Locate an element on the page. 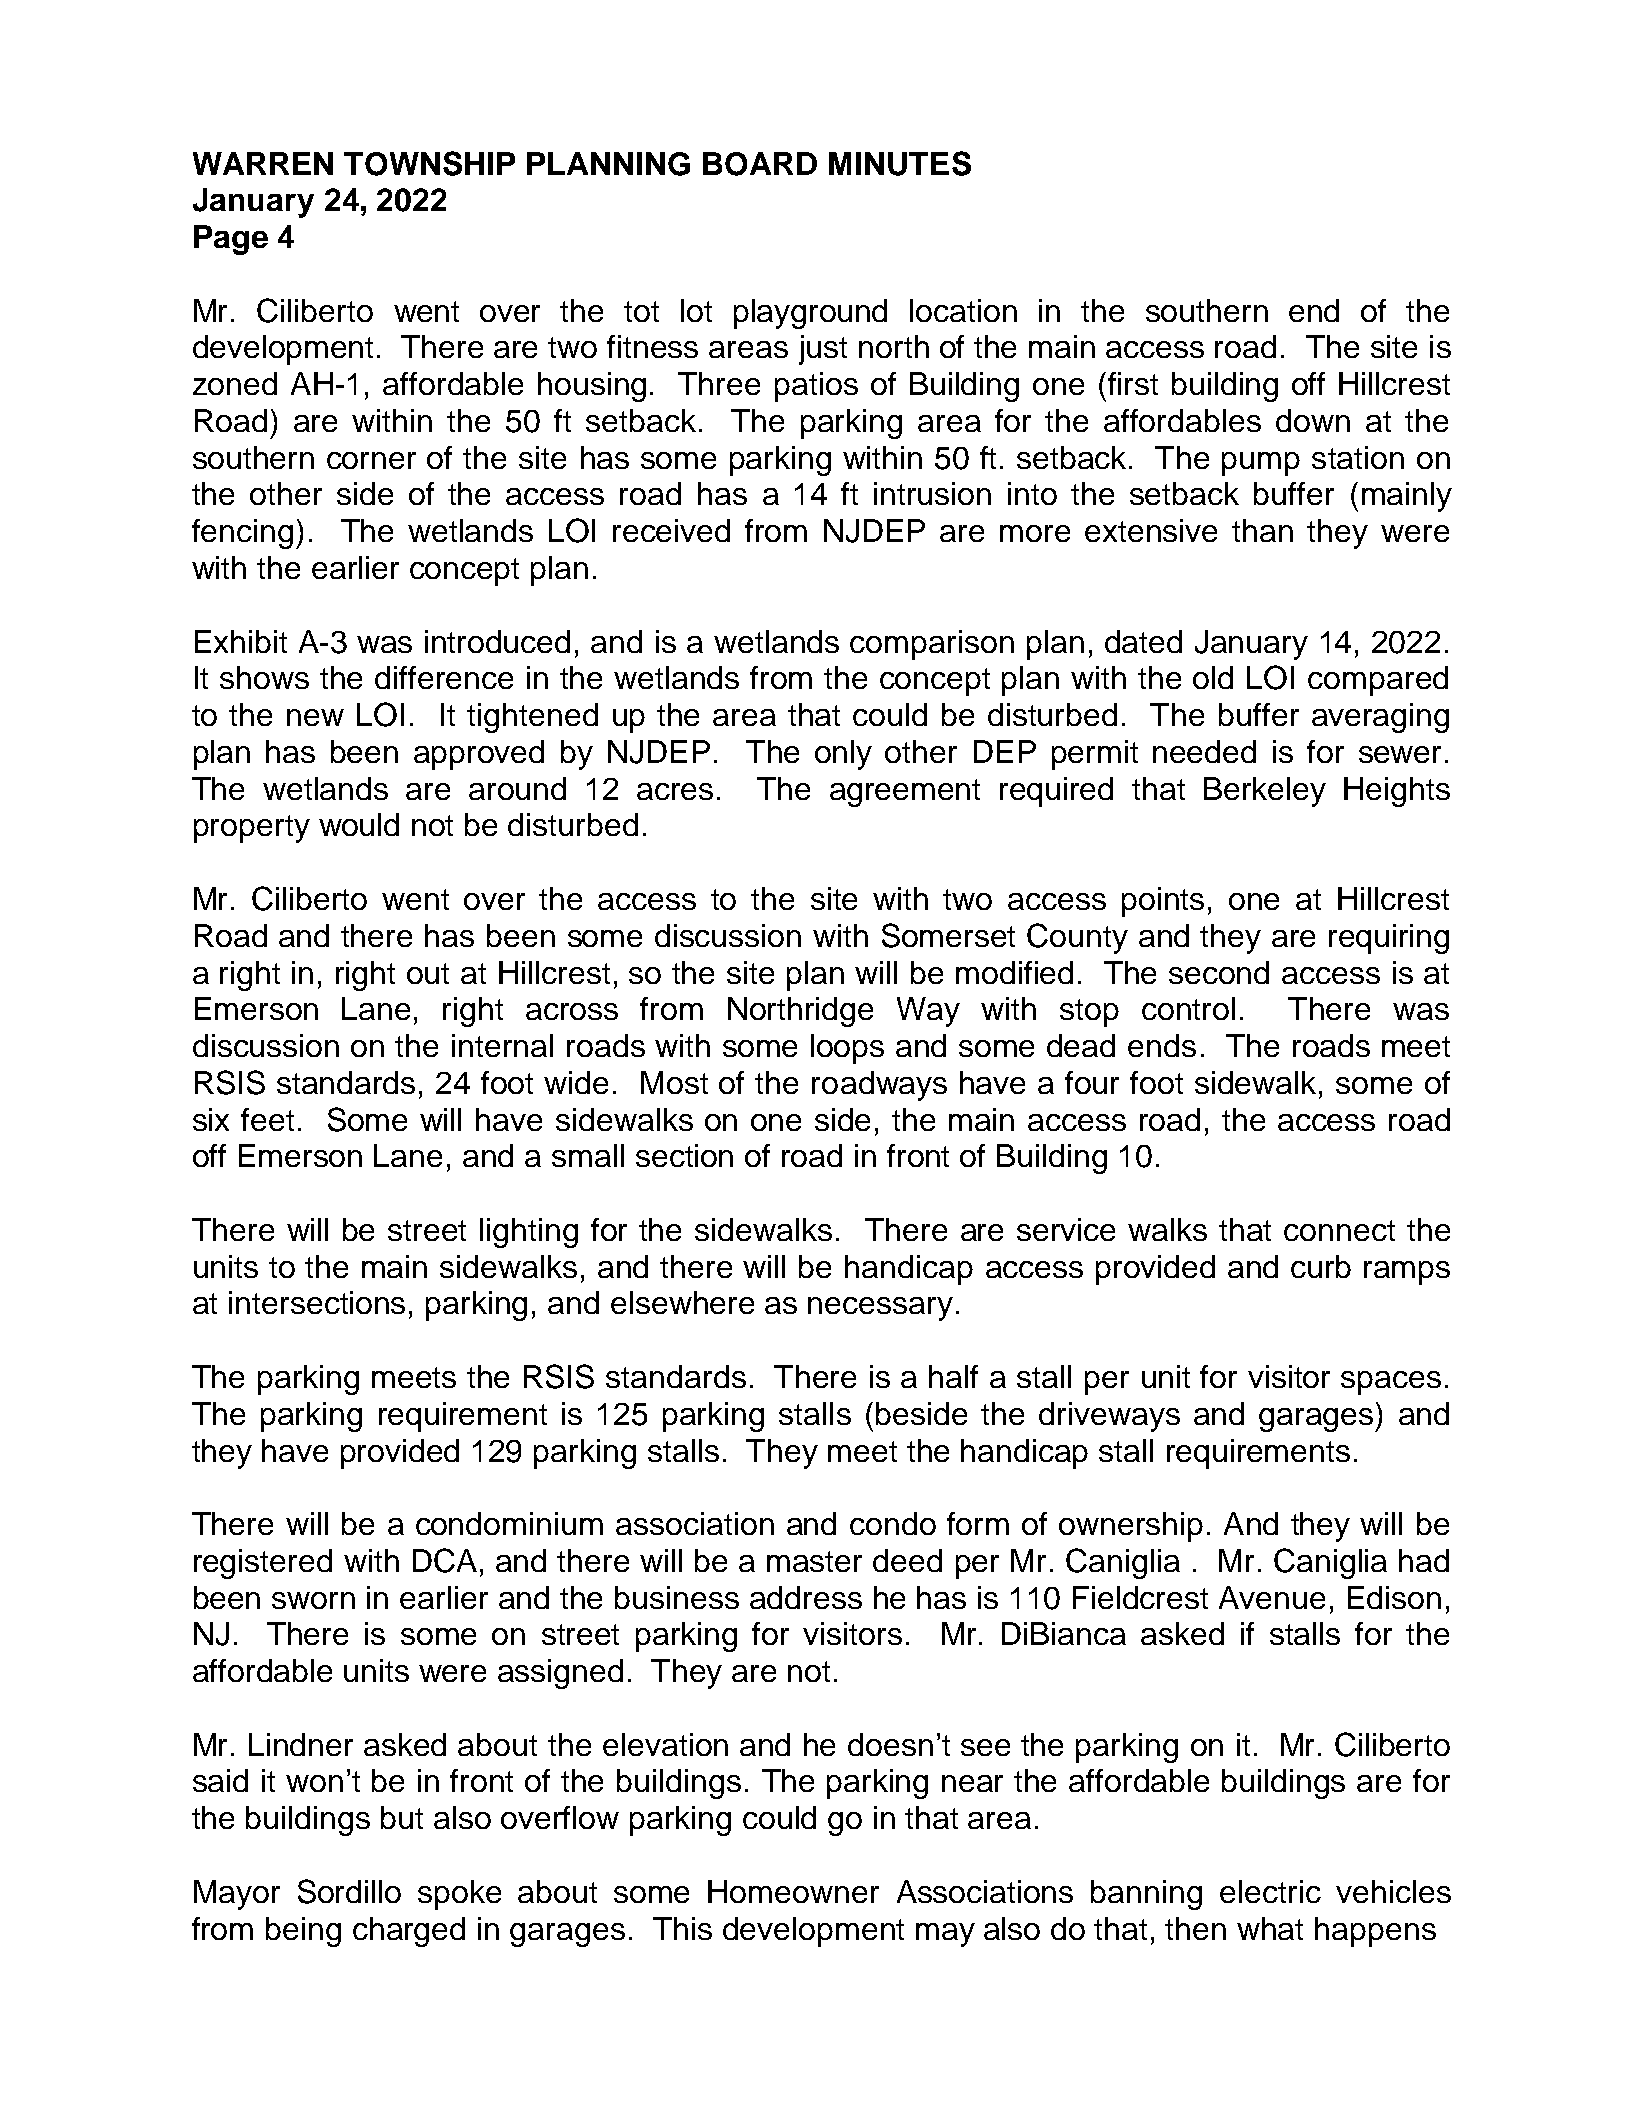 This page has width=1631, height=2110. control is located at coordinates (1188, 1008).
